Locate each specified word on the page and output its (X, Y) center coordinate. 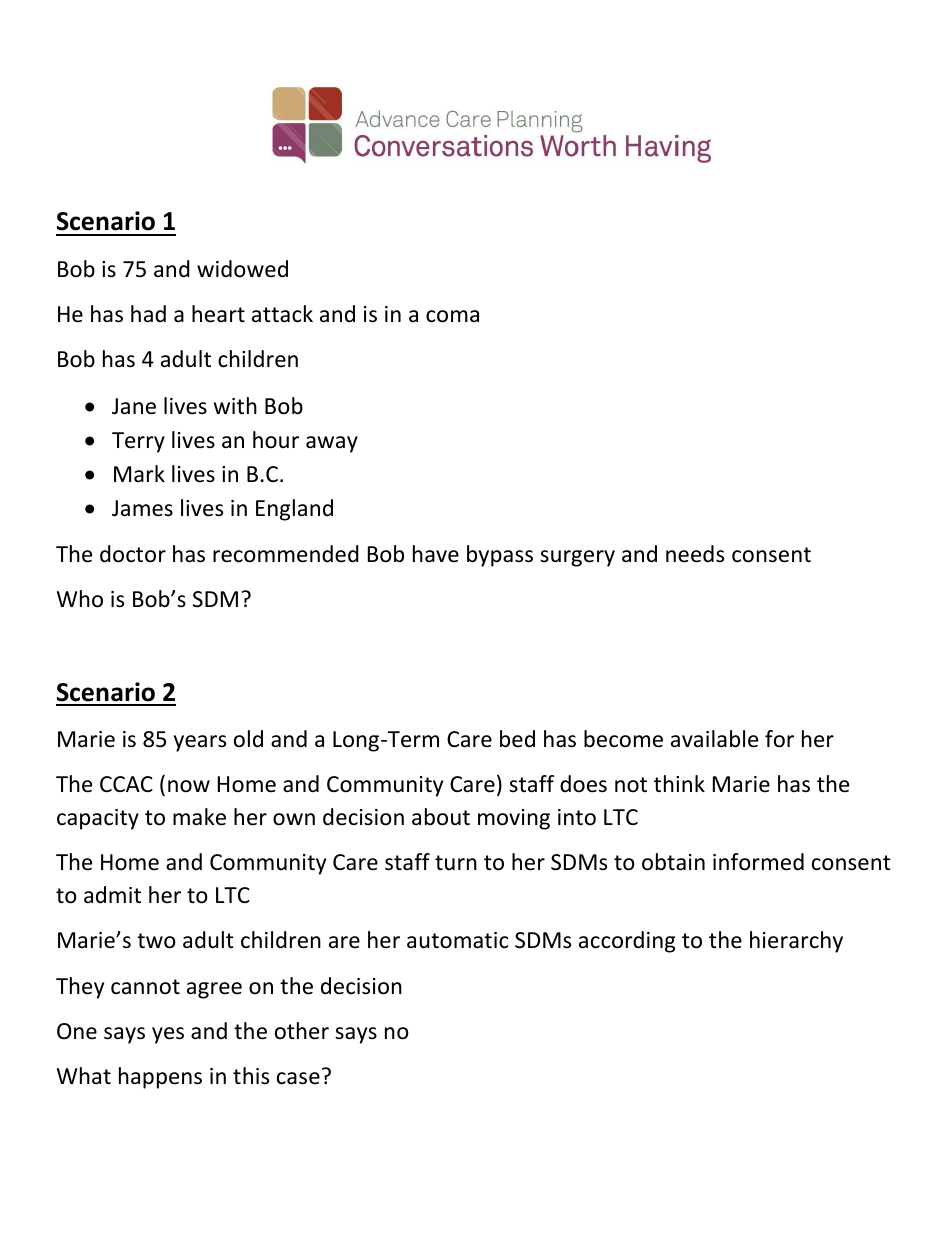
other (302, 1031)
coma (452, 316)
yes (168, 1035)
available (714, 739)
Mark (139, 474)
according (627, 942)
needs (695, 554)
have (436, 554)
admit (112, 895)
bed (517, 739)
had (148, 314)
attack (282, 314)
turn (456, 863)
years (200, 743)
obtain (673, 862)
